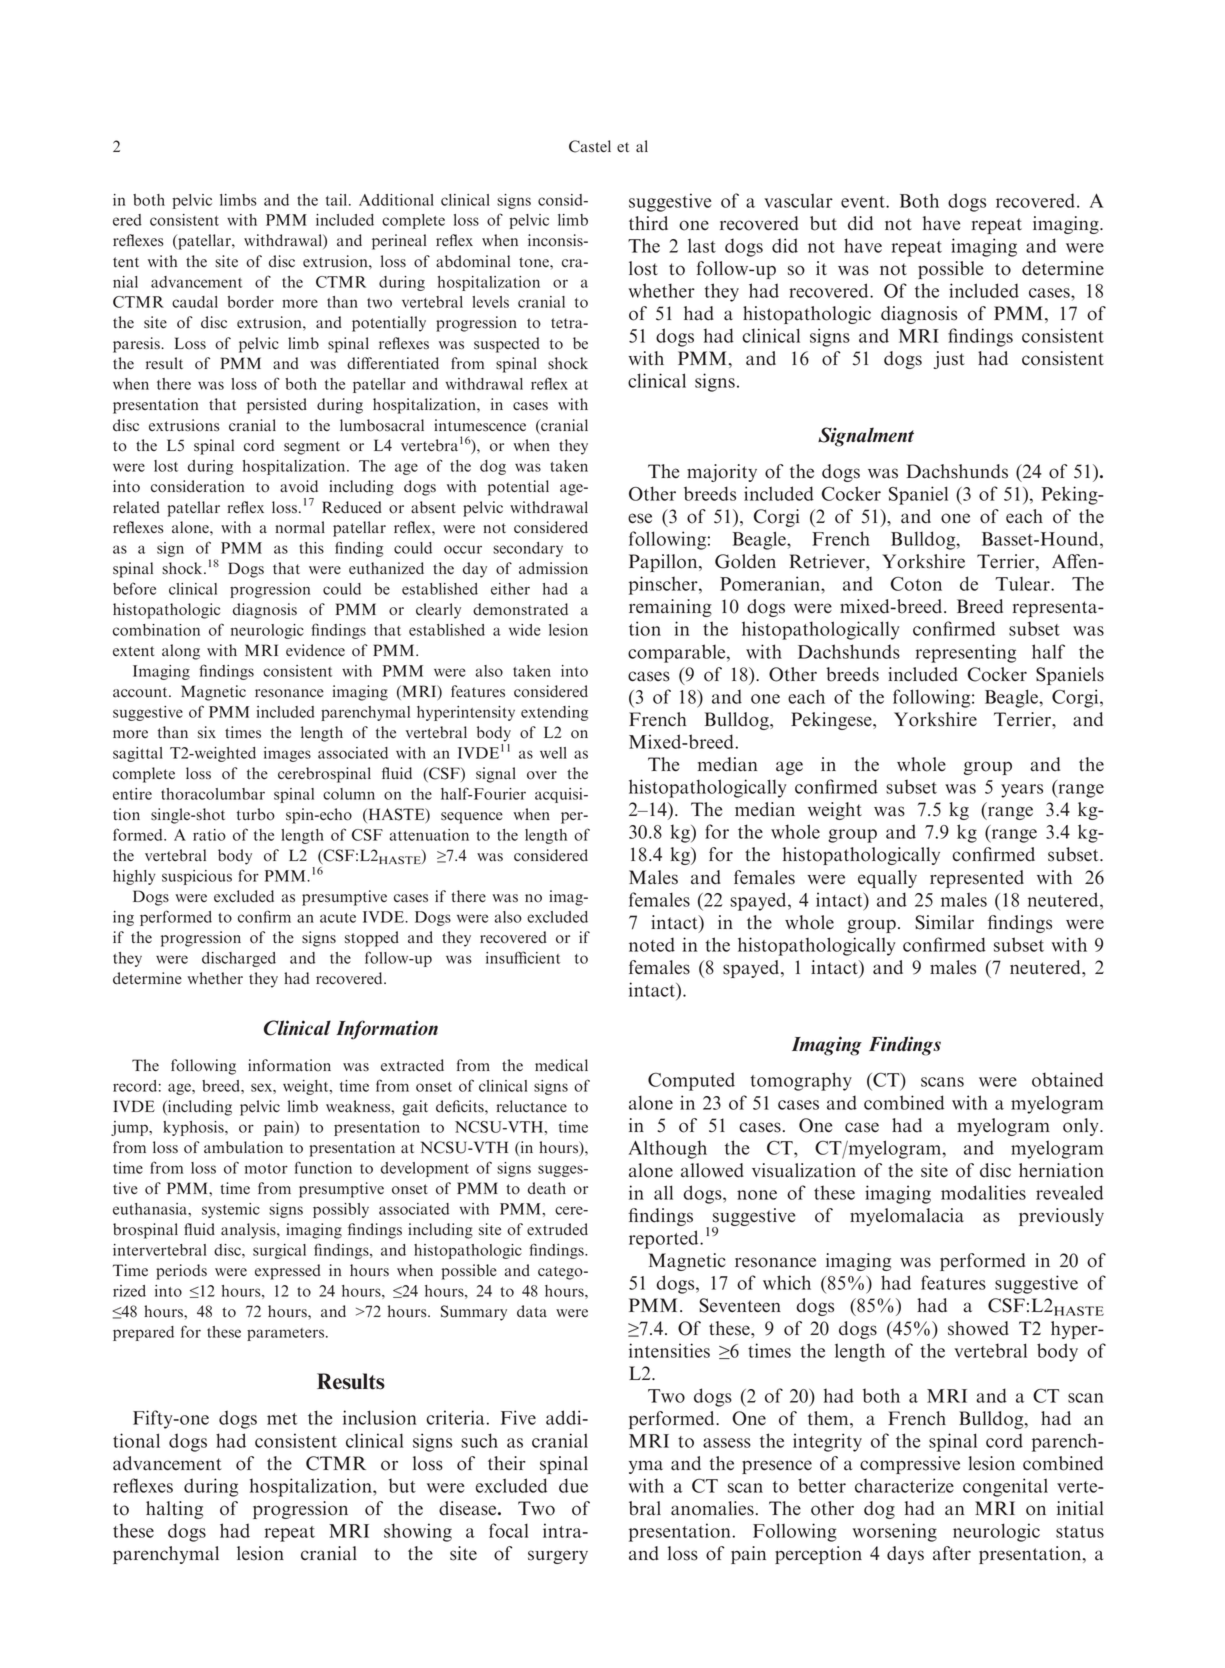  Describe the element at coordinates (311, 548) in the screenshot. I see `this` at that location.
